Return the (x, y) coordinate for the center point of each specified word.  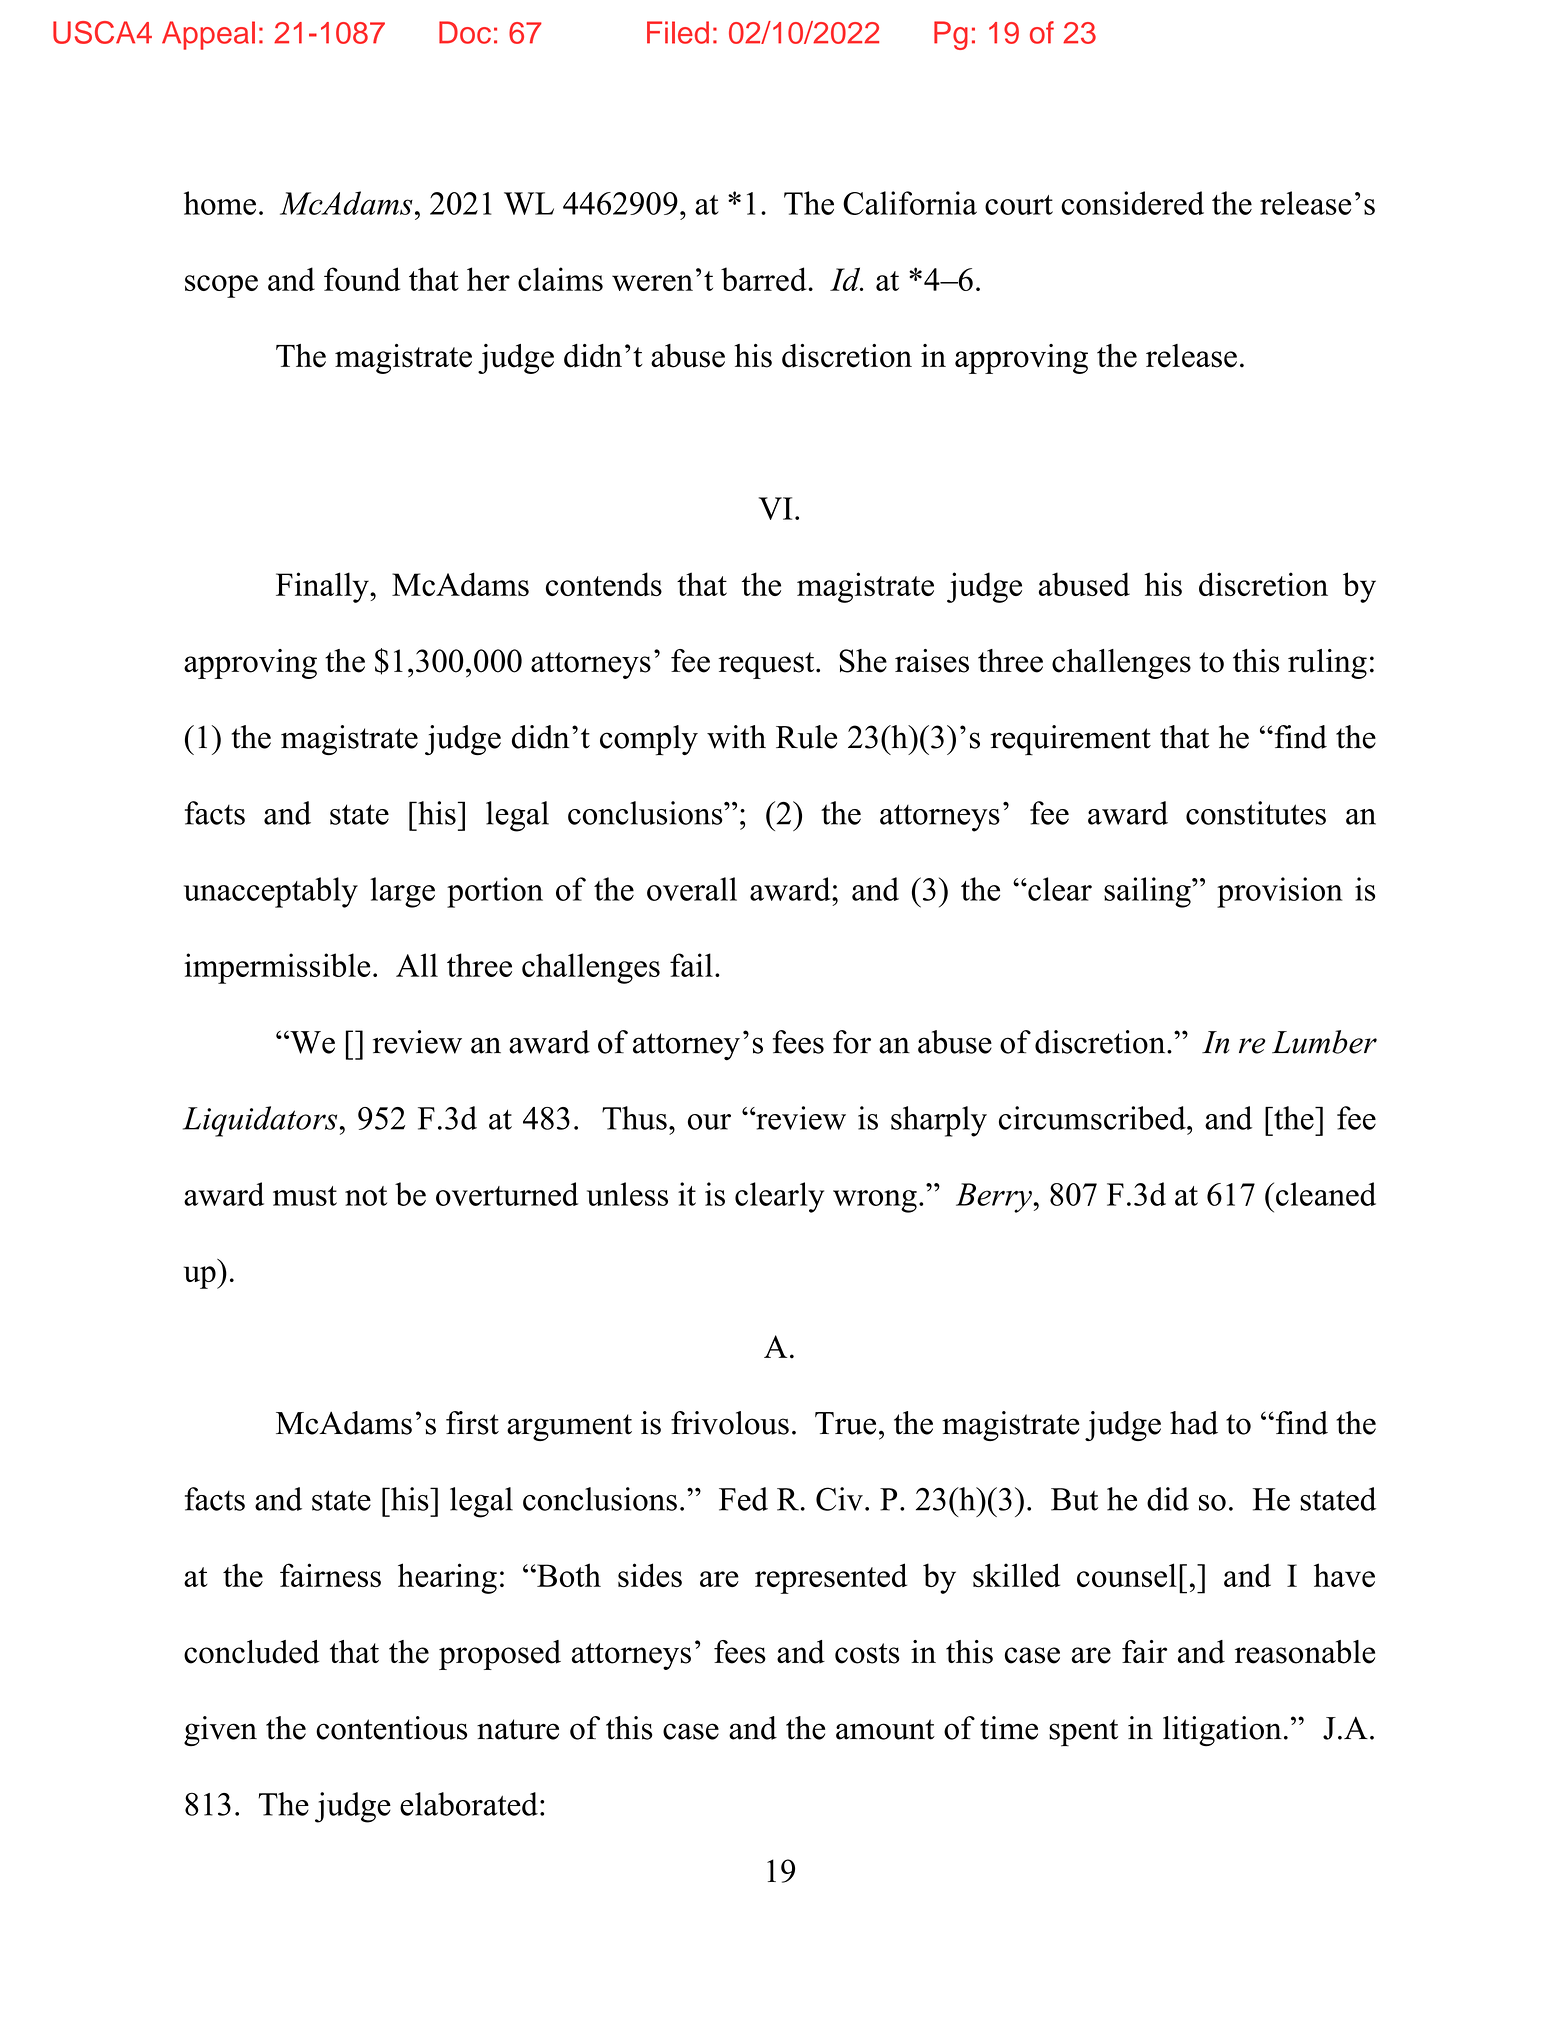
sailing (1148, 892)
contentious (391, 1728)
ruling (1327, 664)
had (1194, 1423)
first (472, 1423)
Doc (465, 32)
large (402, 892)
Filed (678, 32)
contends (604, 584)
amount (885, 1729)
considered (1132, 203)
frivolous (730, 1423)
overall (692, 889)
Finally (323, 587)
